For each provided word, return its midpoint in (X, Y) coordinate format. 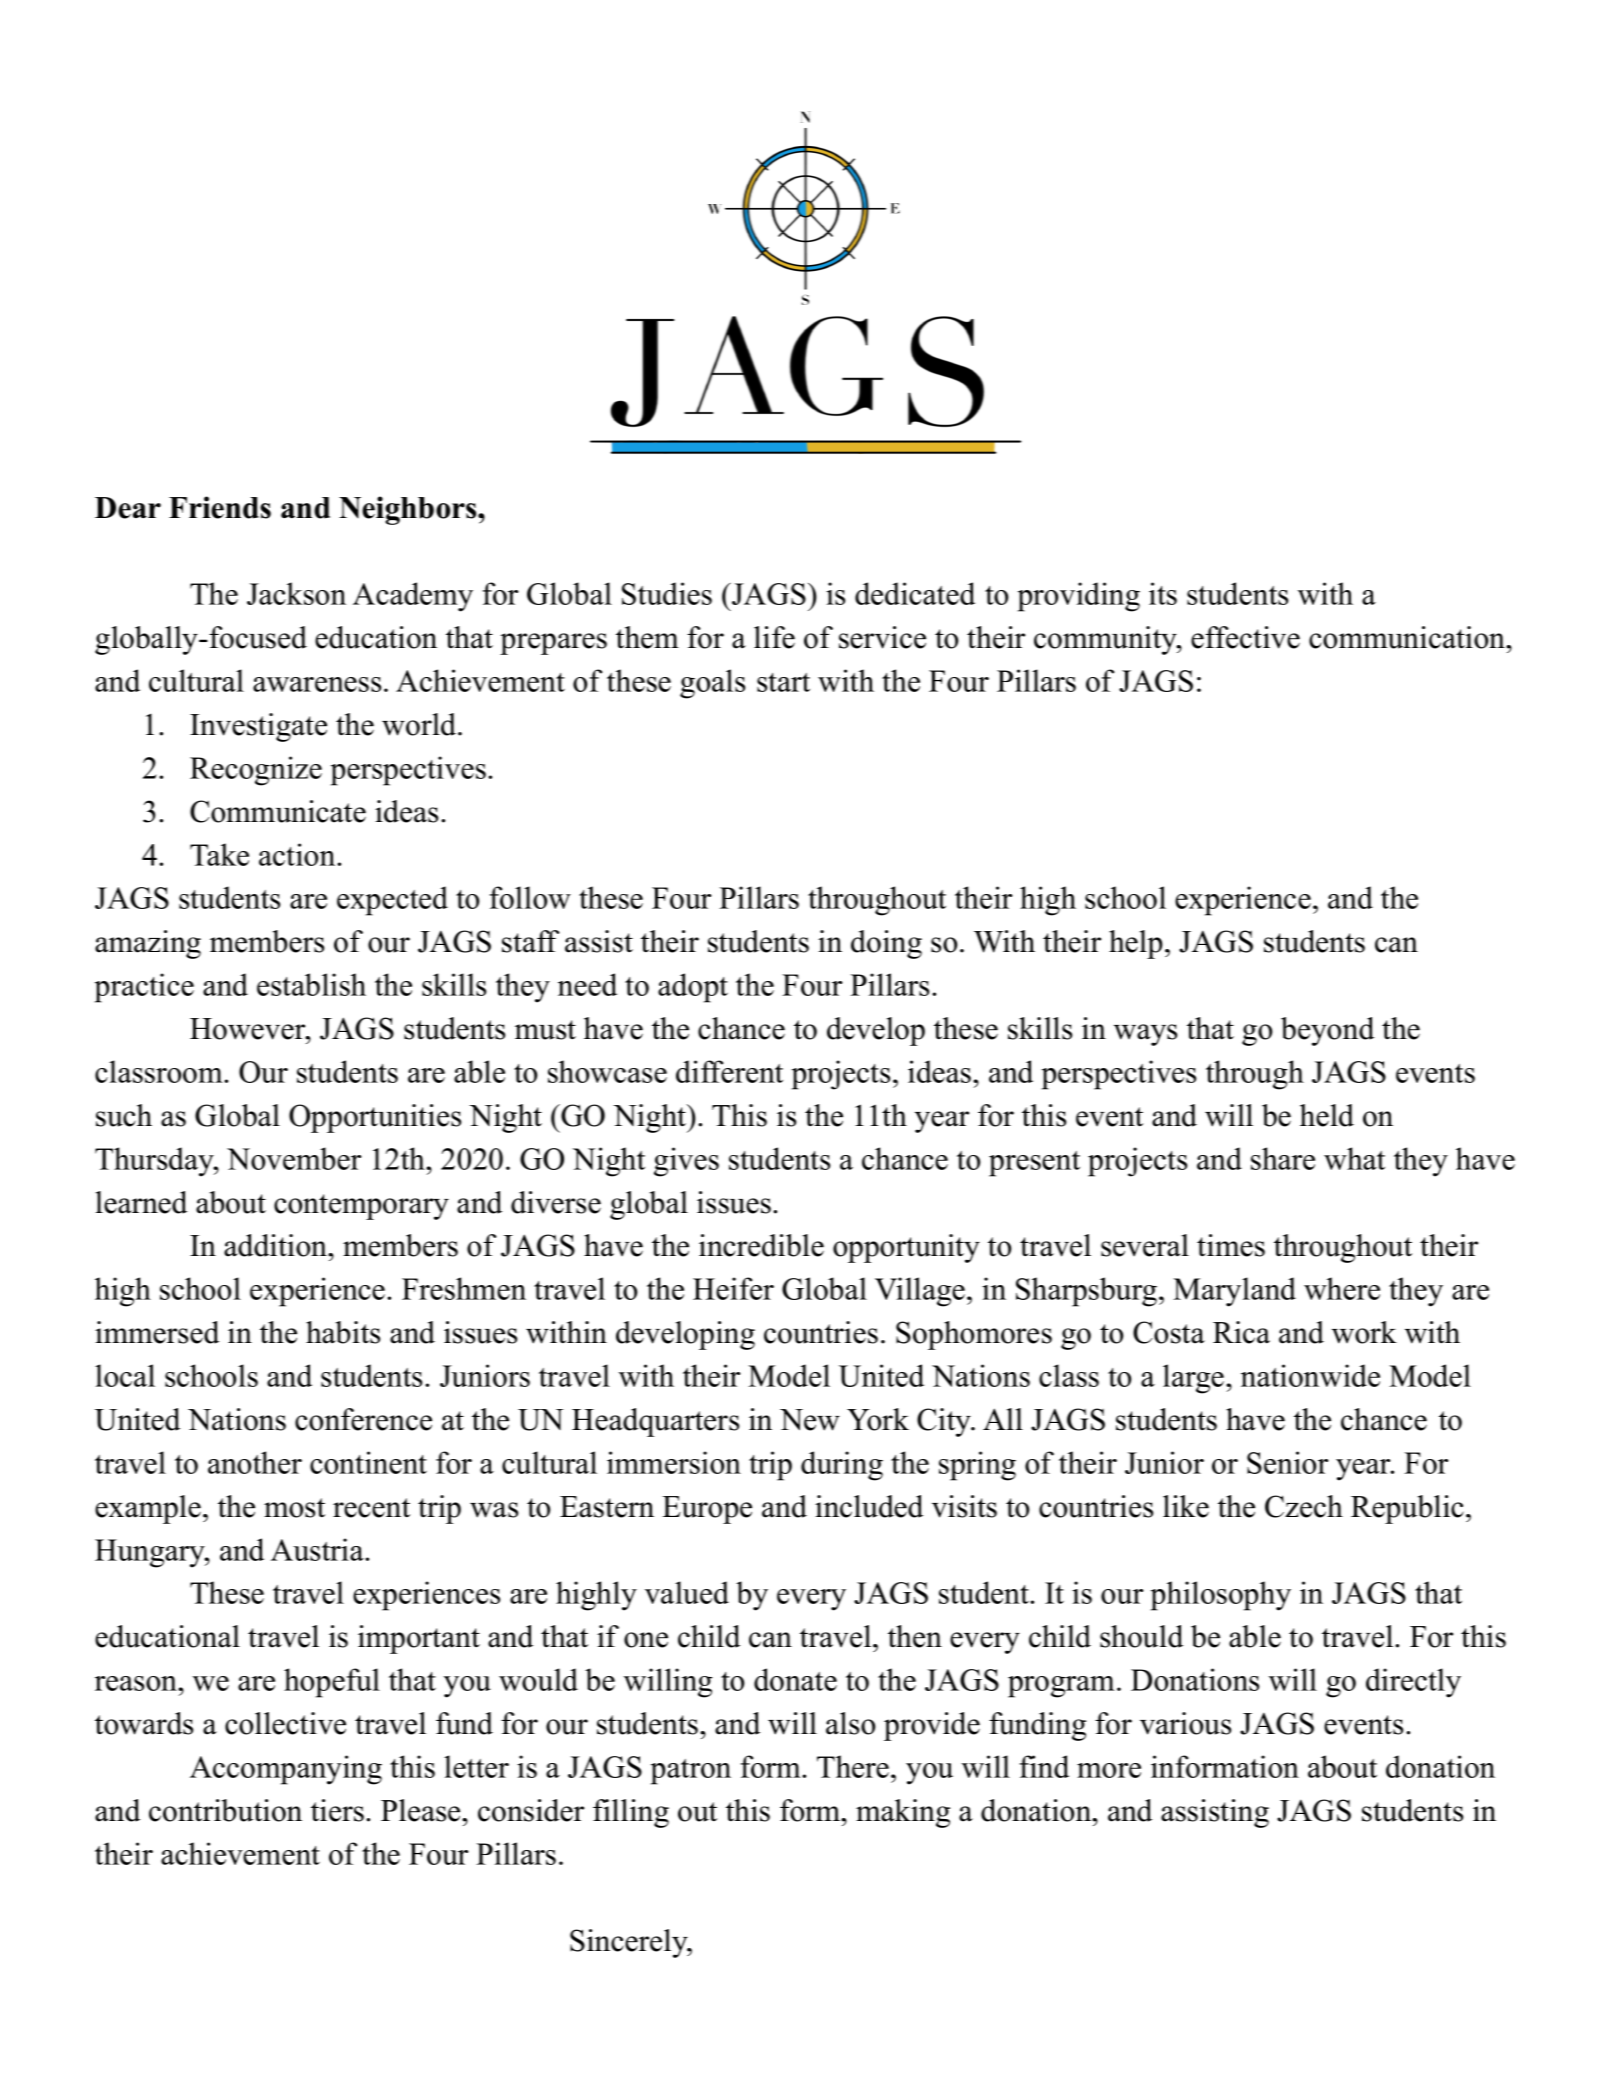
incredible (761, 1245)
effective (1245, 637)
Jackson (296, 593)
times (1231, 1245)
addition (277, 1245)
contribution (225, 1810)
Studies (667, 593)
